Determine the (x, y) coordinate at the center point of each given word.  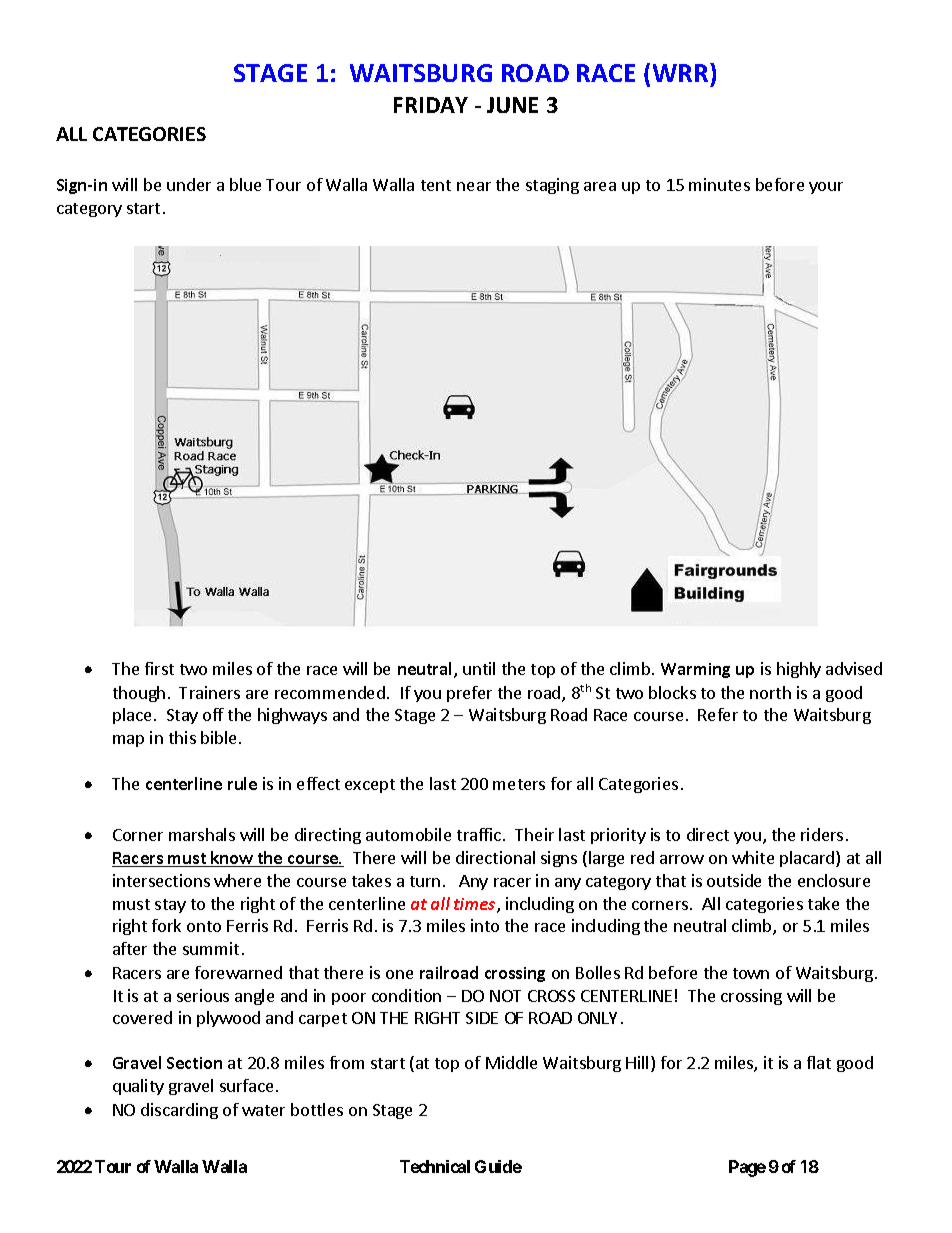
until (479, 668)
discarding (179, 1111)
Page (747, 1168)
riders (822, 834)
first (159, 668)
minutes (719, 184)
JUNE (512, 105)
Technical (435, 1166)
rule (242, 783)
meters (519, 784)
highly (799, 670)
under (189, 184)
